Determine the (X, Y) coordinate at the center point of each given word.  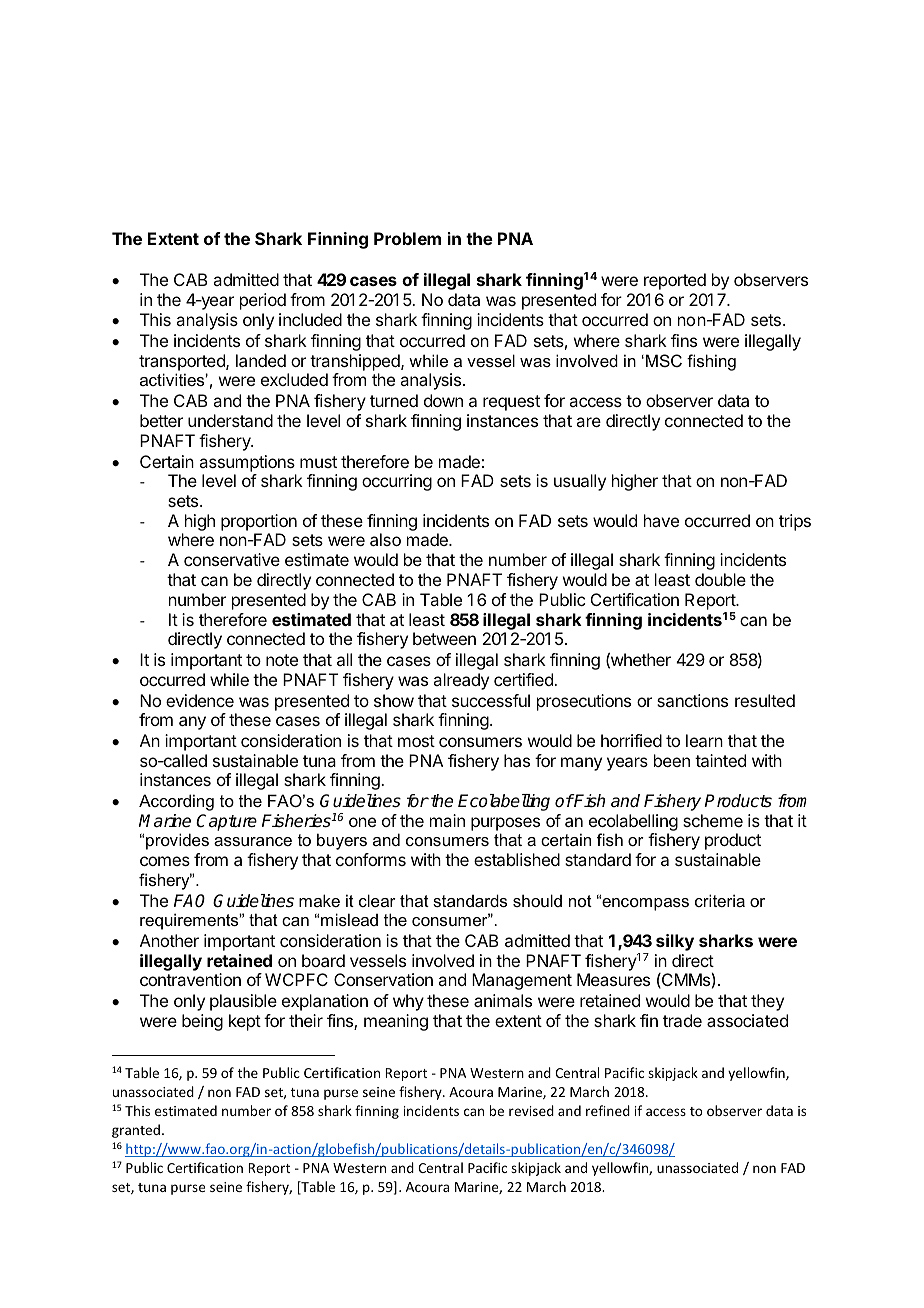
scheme (713, 820)
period (263, 301)
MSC (664, 360)
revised (531, 1110)
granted (136, 1131)
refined (608, 1110)
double (720, 579)
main (447, 820)
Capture (226, 822)
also (385, 539)
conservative (232, 559)
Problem (407, 238)
